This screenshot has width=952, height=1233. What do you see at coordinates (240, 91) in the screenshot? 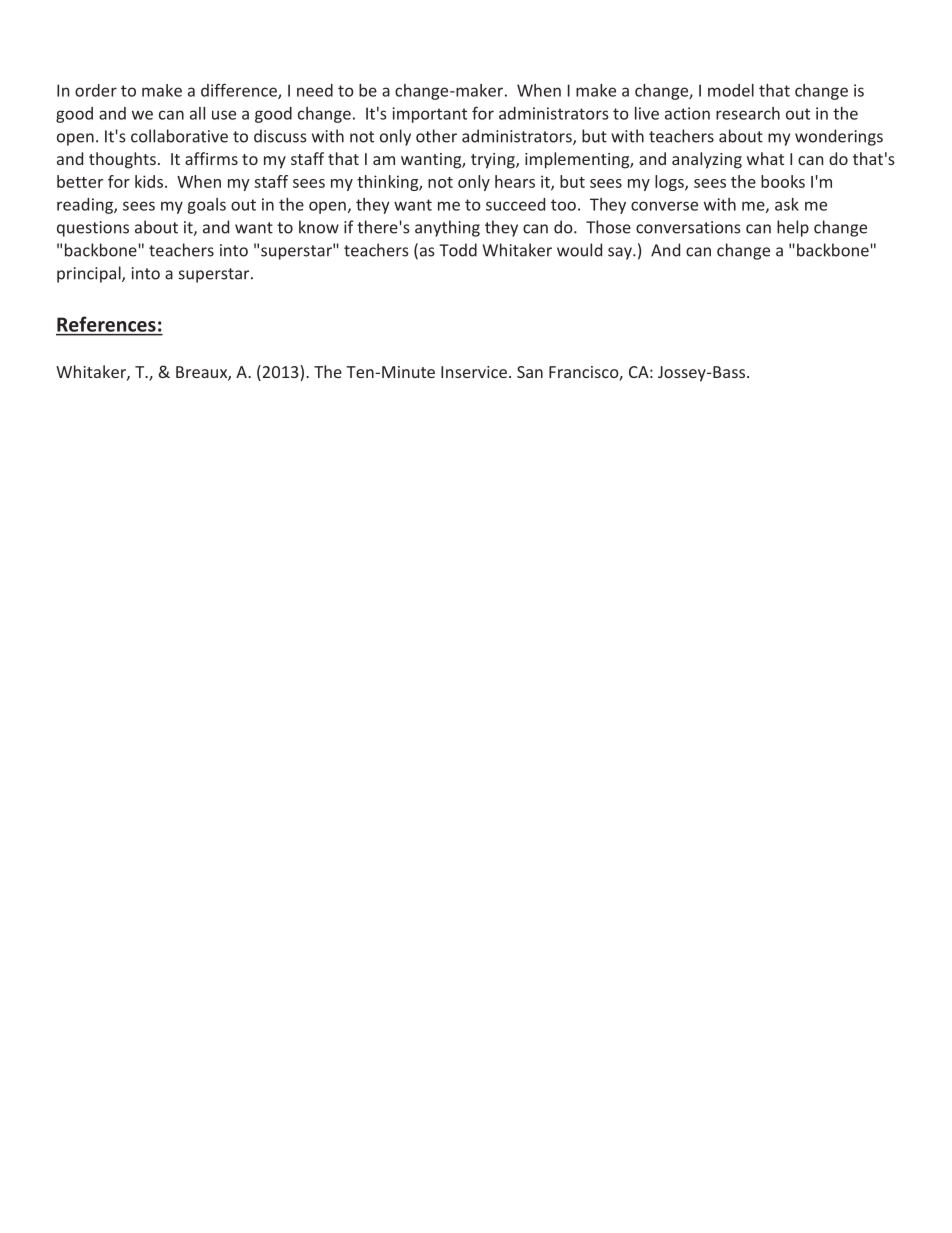
I see `difference` at bounding box center [240, 91].
